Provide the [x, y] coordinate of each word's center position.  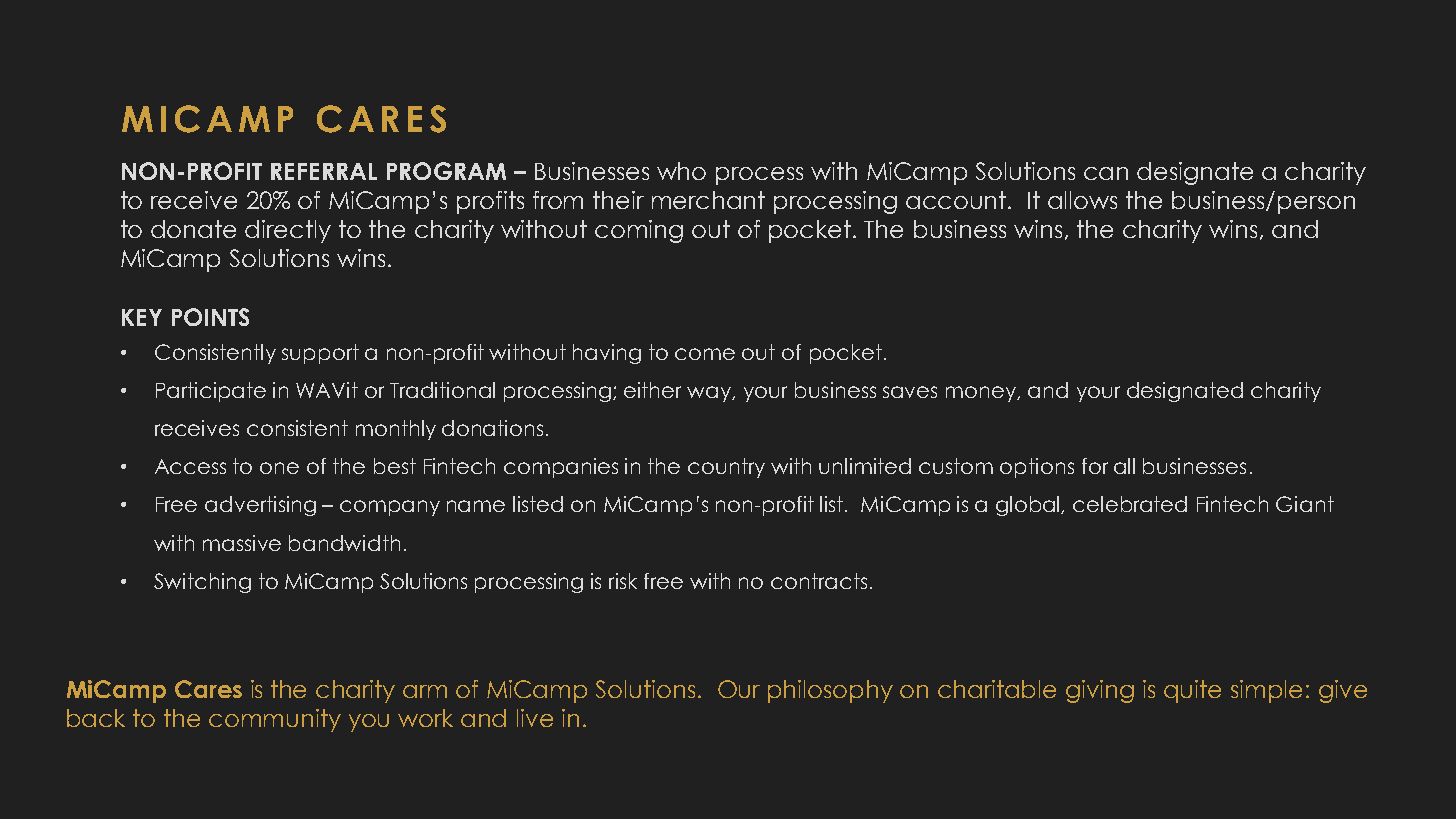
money [982, 394]
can [1106, 173]
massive [242, 543]
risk [623, 581]
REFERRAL [324, 171]
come [705, 354]
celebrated [1130, 504]
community [275, 720]
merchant [708, 200]
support [320, 354]
